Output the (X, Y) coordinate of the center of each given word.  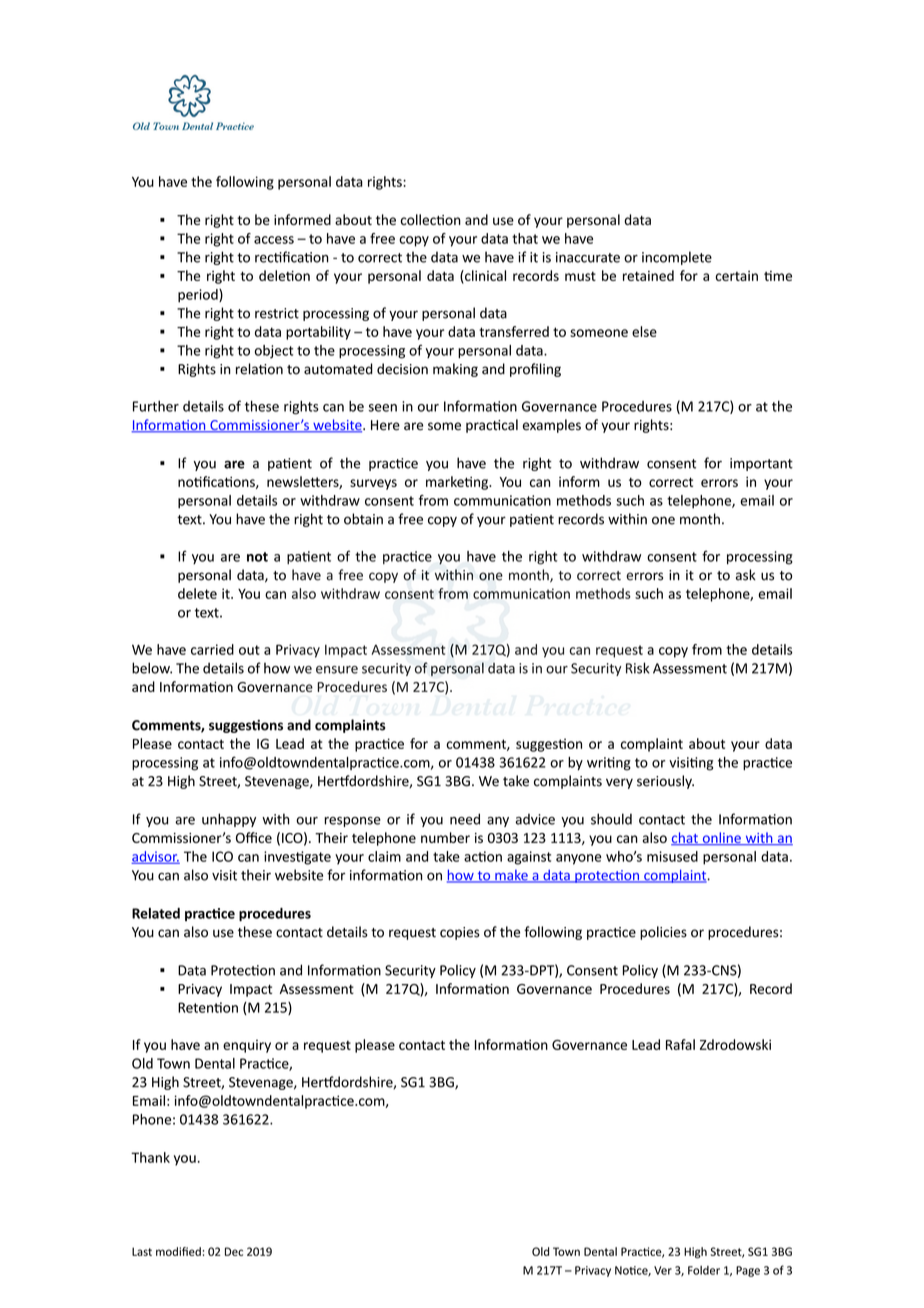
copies (460, 933)
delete (197, 593)
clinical (484, 276)
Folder (704, 1270)
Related (156, 913)
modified (178, 1251)
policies (663, 933)
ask (746, 575)
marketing (458, 483)
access (274, 240)
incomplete (677, 258)
